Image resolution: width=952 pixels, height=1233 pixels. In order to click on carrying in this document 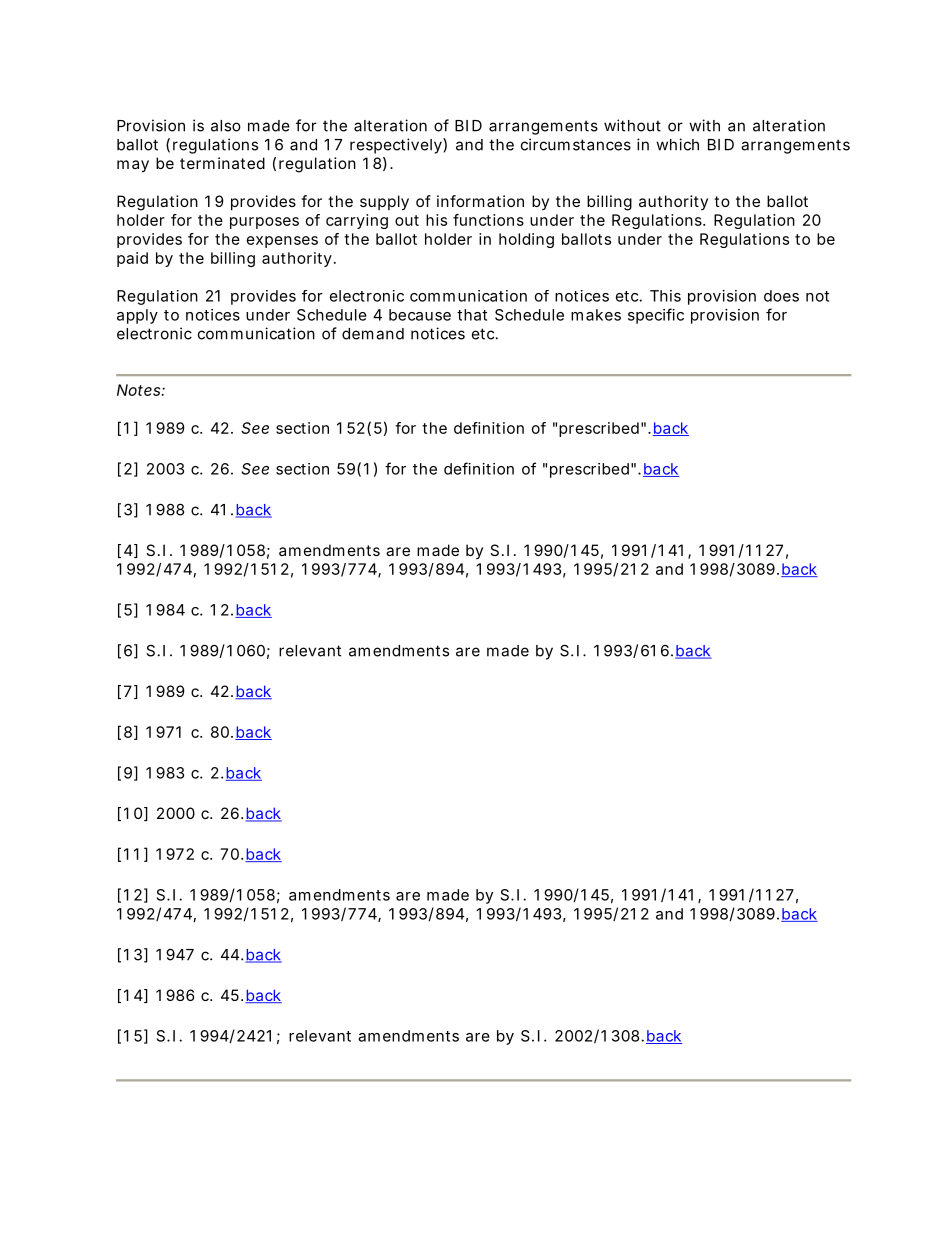, I will do `click(357, 221)`.
